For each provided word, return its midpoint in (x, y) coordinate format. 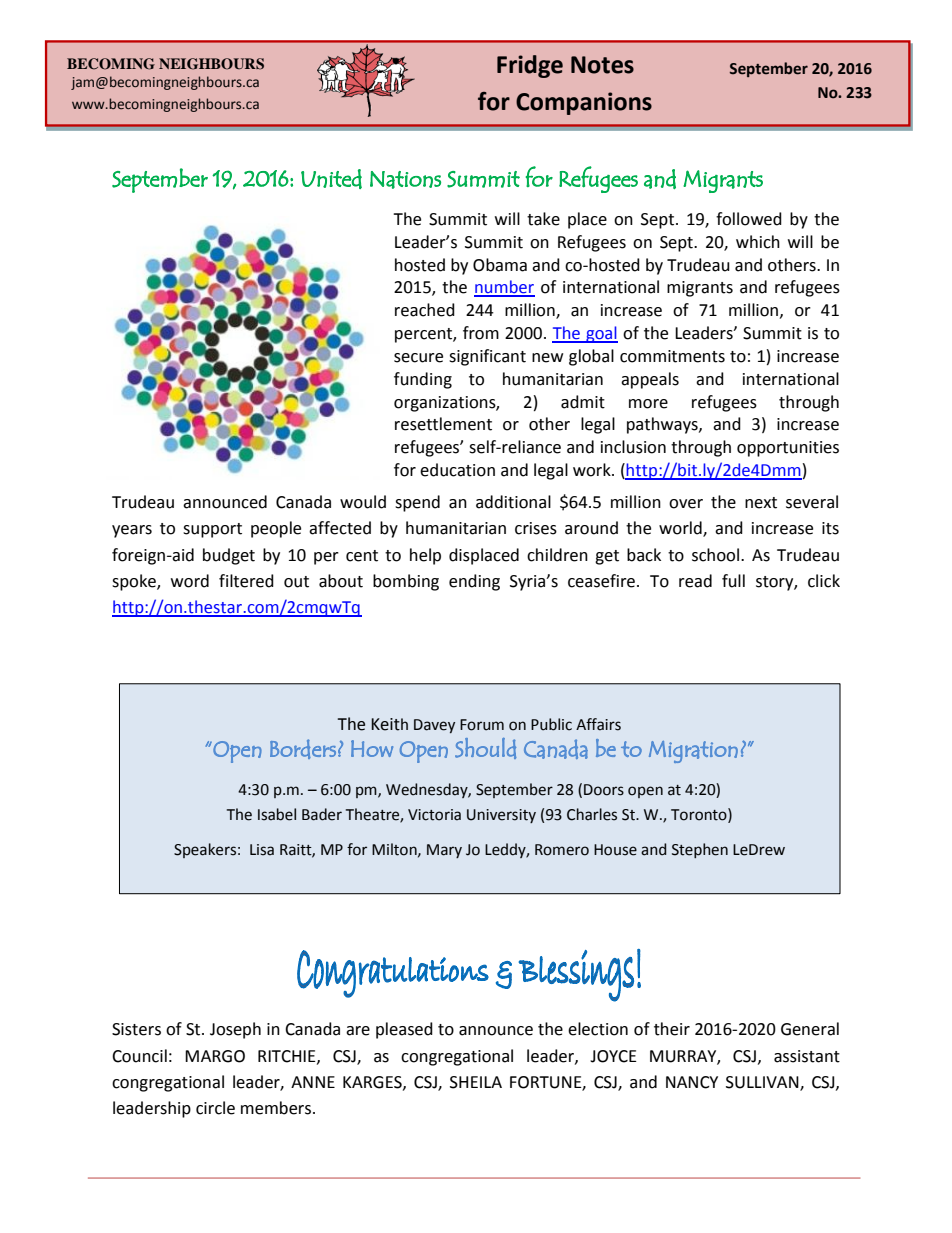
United (331, 179)
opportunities (788, 449)
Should (485, 748)
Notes (602, 65)
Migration (693, 752)
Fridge (530, 66)
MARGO (215, 1056)
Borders (303, 749)
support (212, 530)
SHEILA (476, 1082)
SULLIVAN (763, 1083)
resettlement (443, 424)
